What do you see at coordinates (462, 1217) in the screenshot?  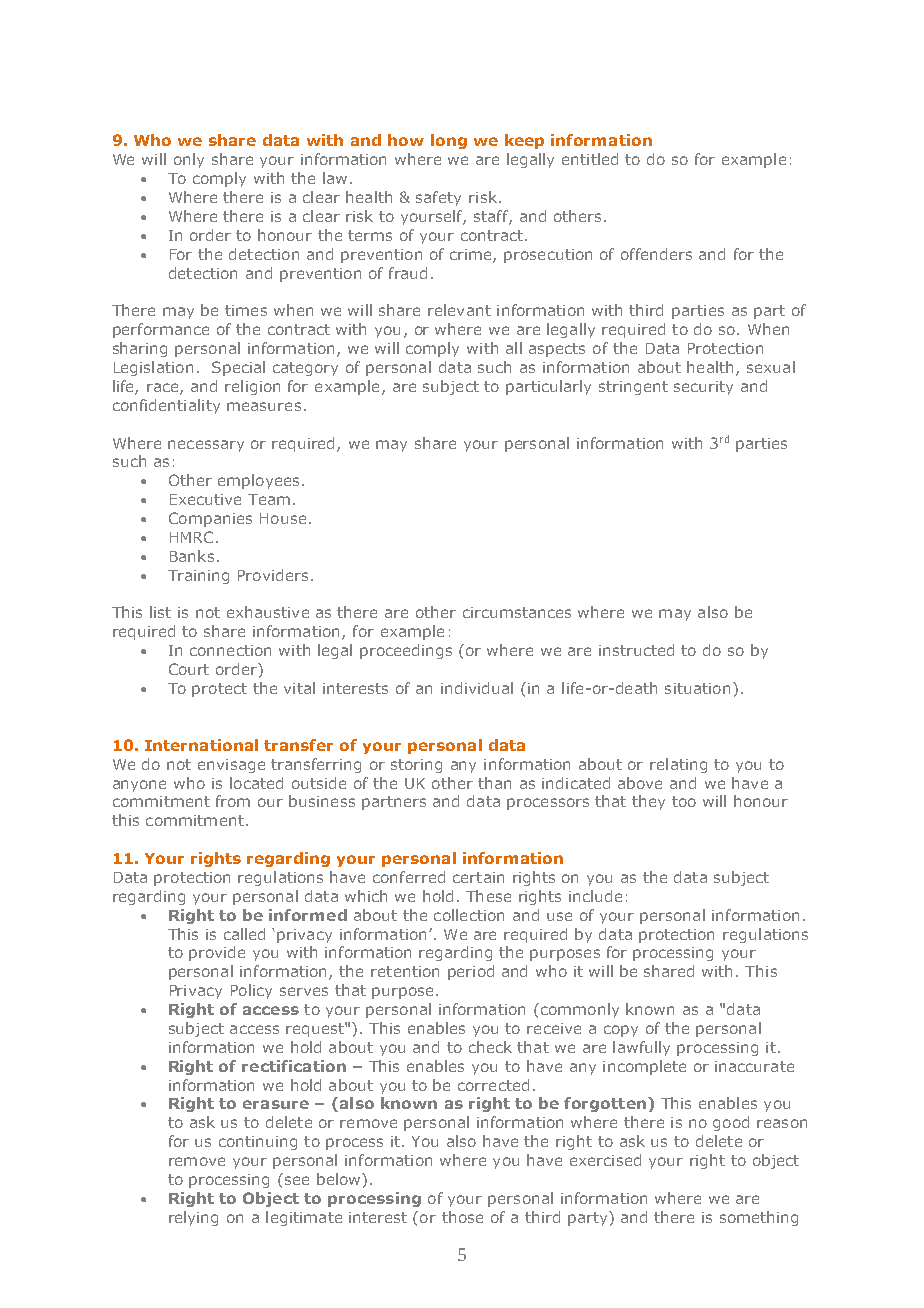 I see `those` at bounding box center [462, 1217].
